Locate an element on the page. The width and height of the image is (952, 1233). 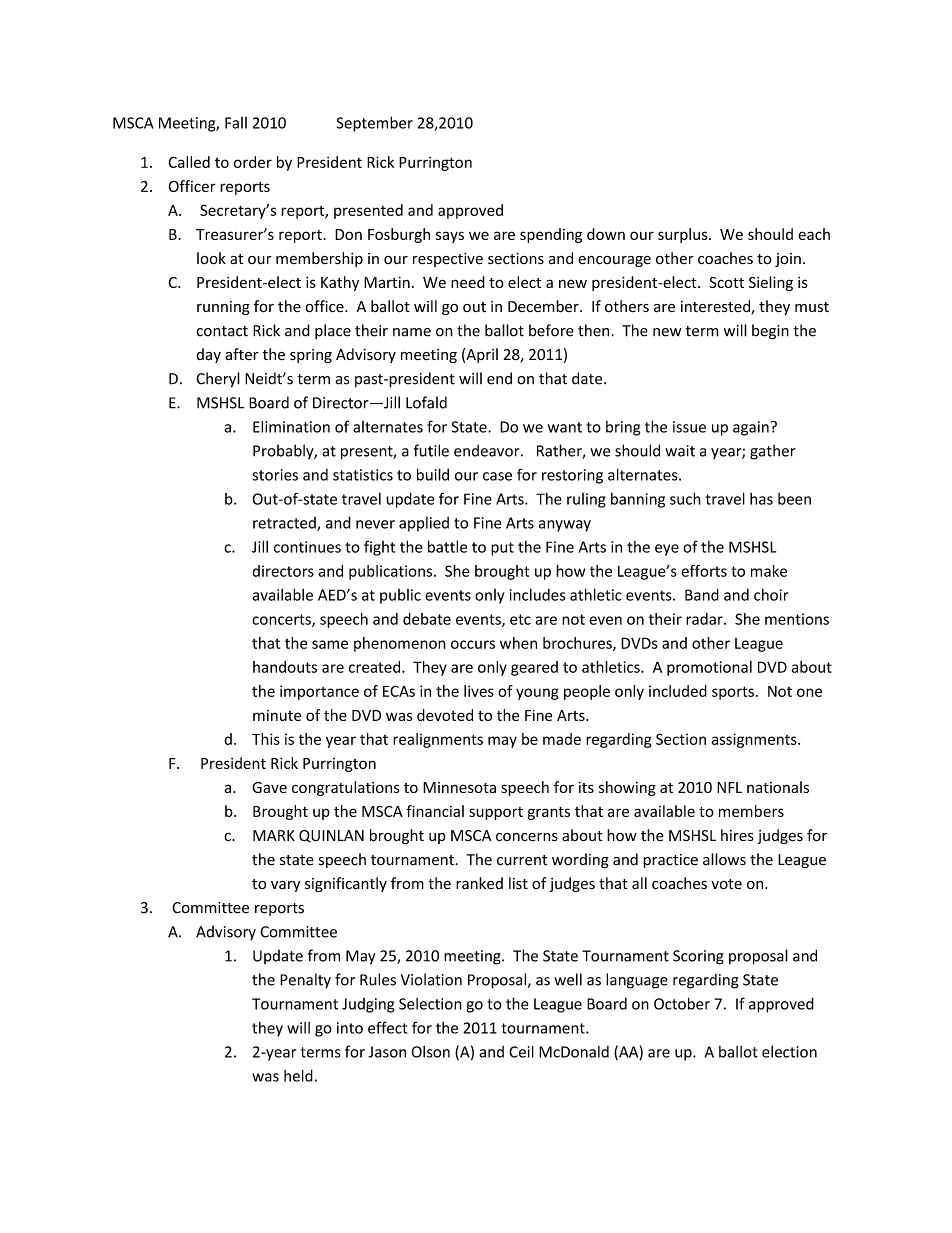
surplus is located at coordinates (684, 235).
